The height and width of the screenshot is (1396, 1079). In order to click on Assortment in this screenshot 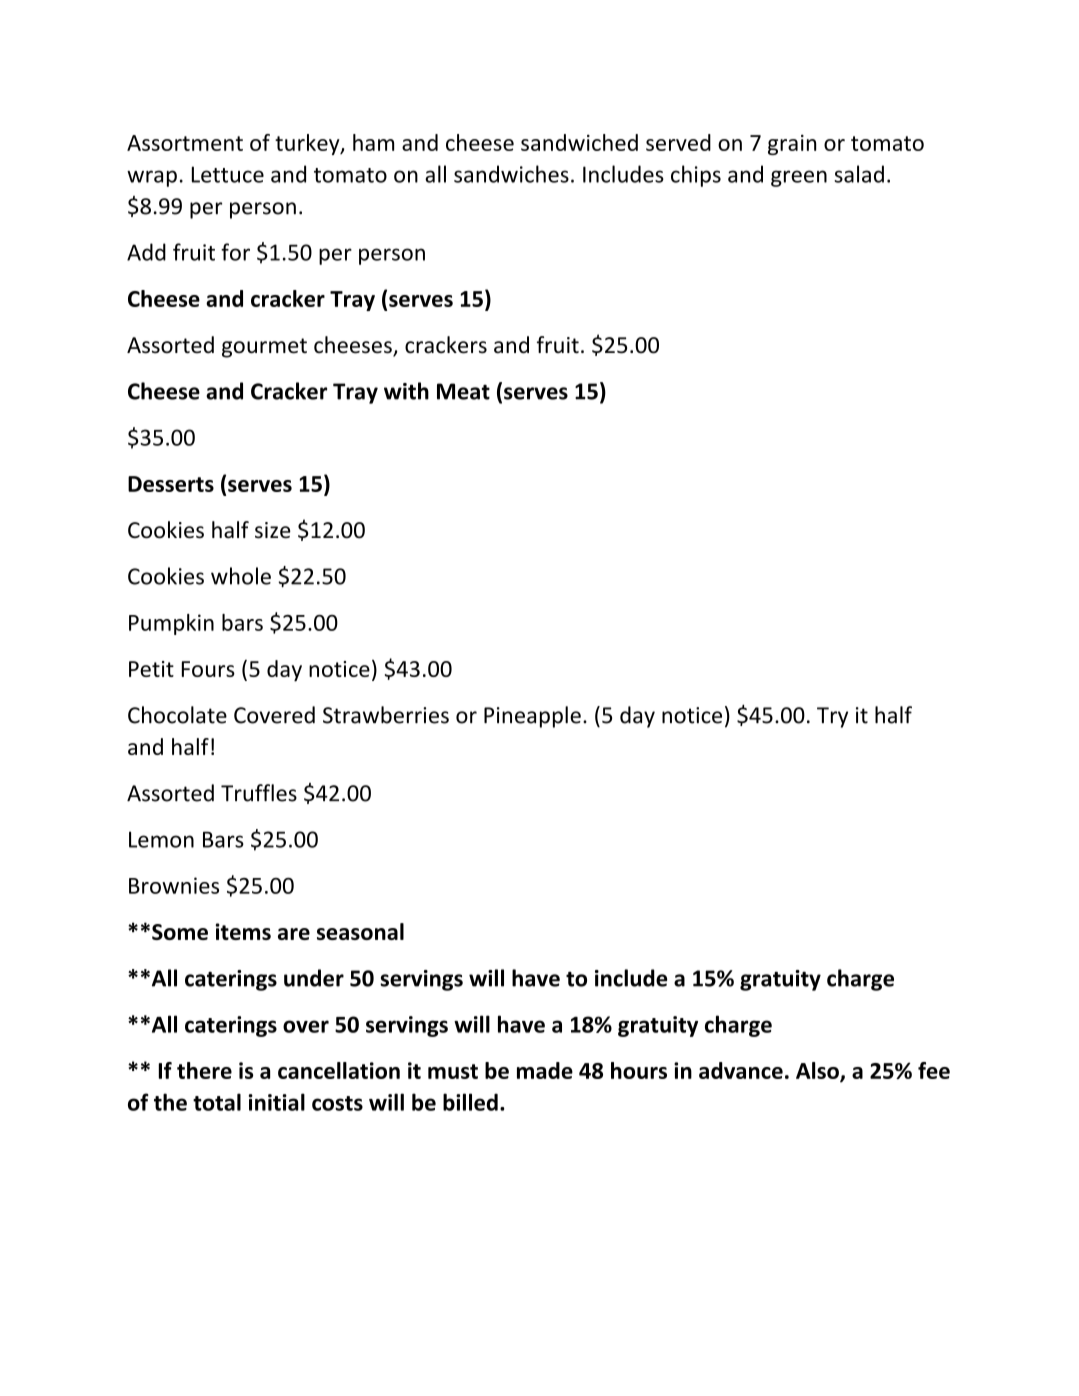, I will do `click(185, 143)`.
